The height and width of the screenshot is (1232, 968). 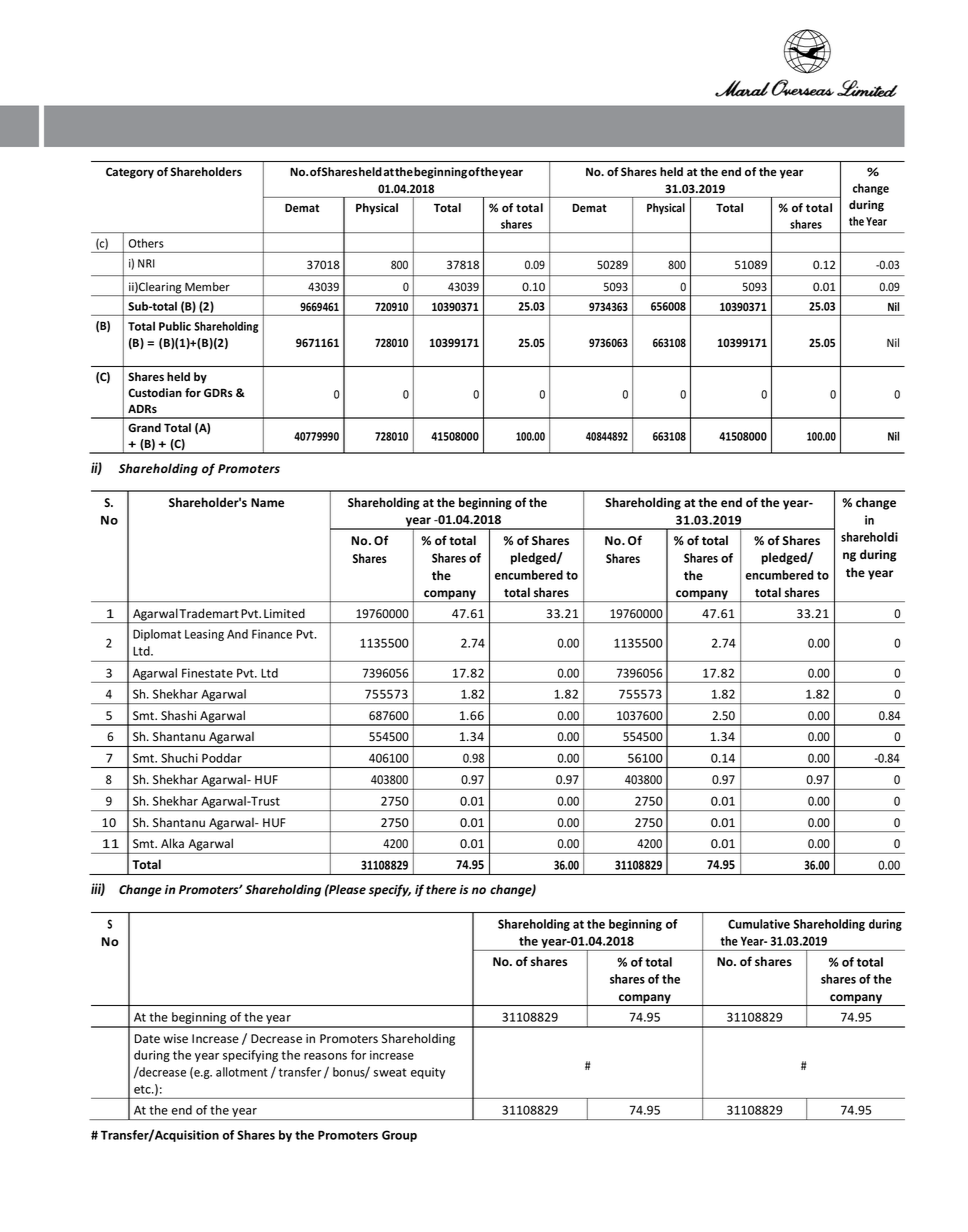 I want to click on there, so click(x=441, y=889).
